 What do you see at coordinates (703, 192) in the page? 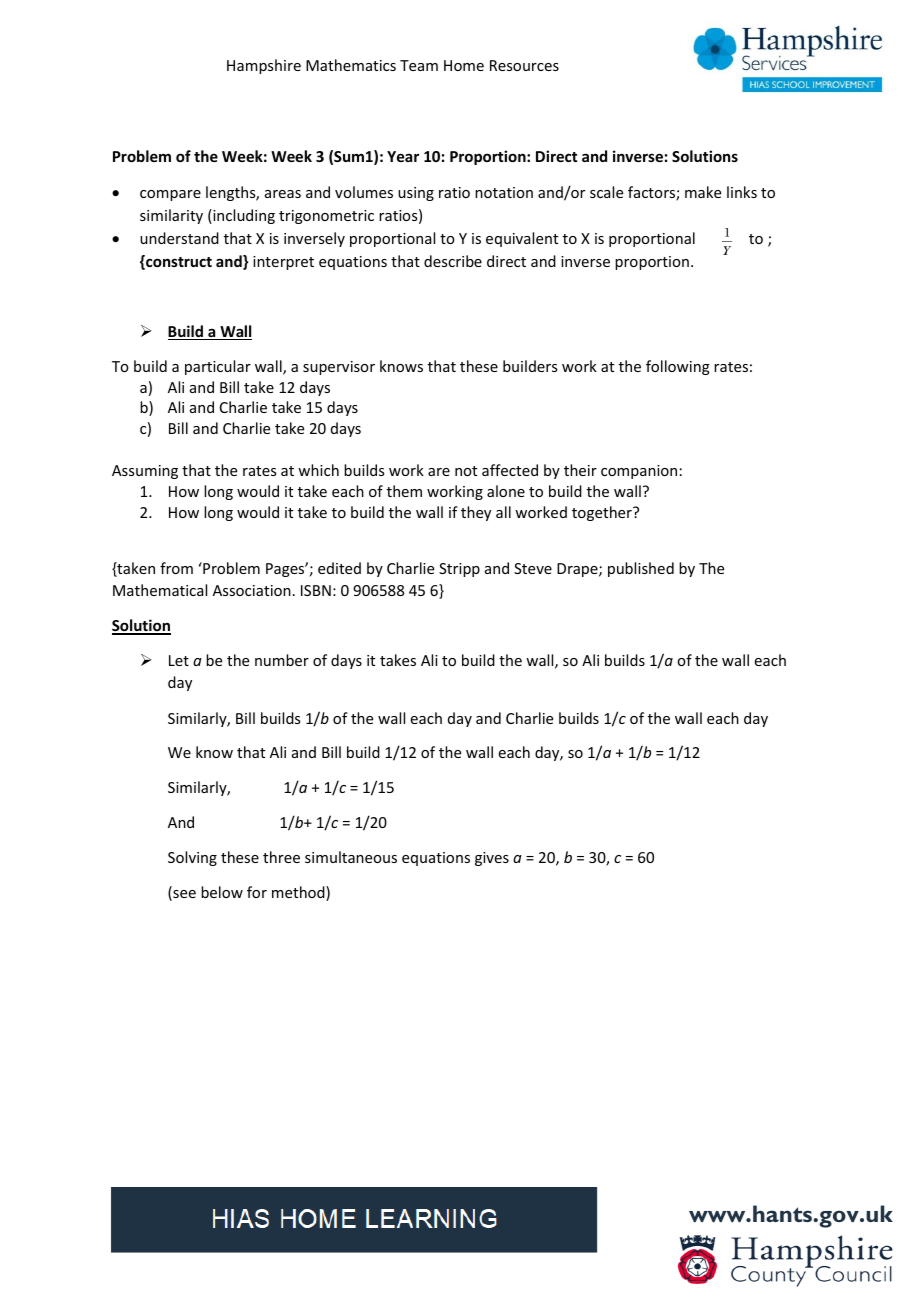
I see `make` at bounding box center [703, 192].
